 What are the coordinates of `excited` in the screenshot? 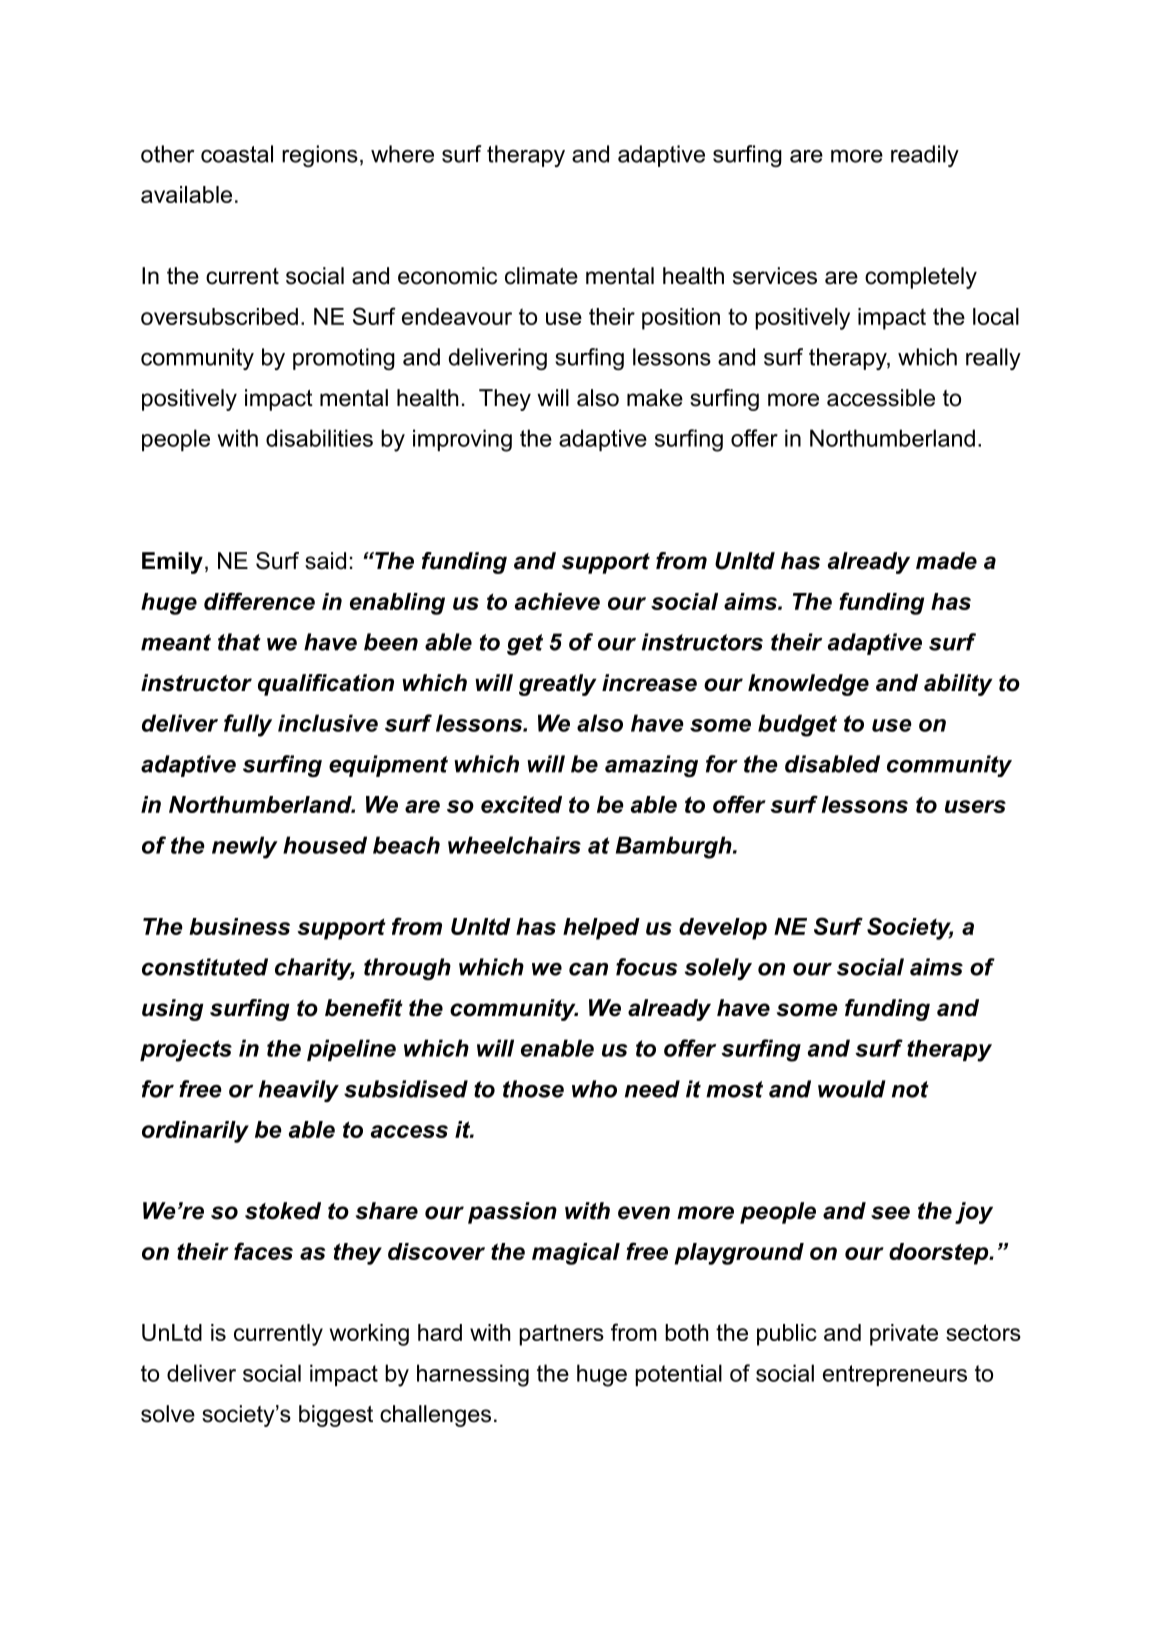 It's located at (521, 804).
